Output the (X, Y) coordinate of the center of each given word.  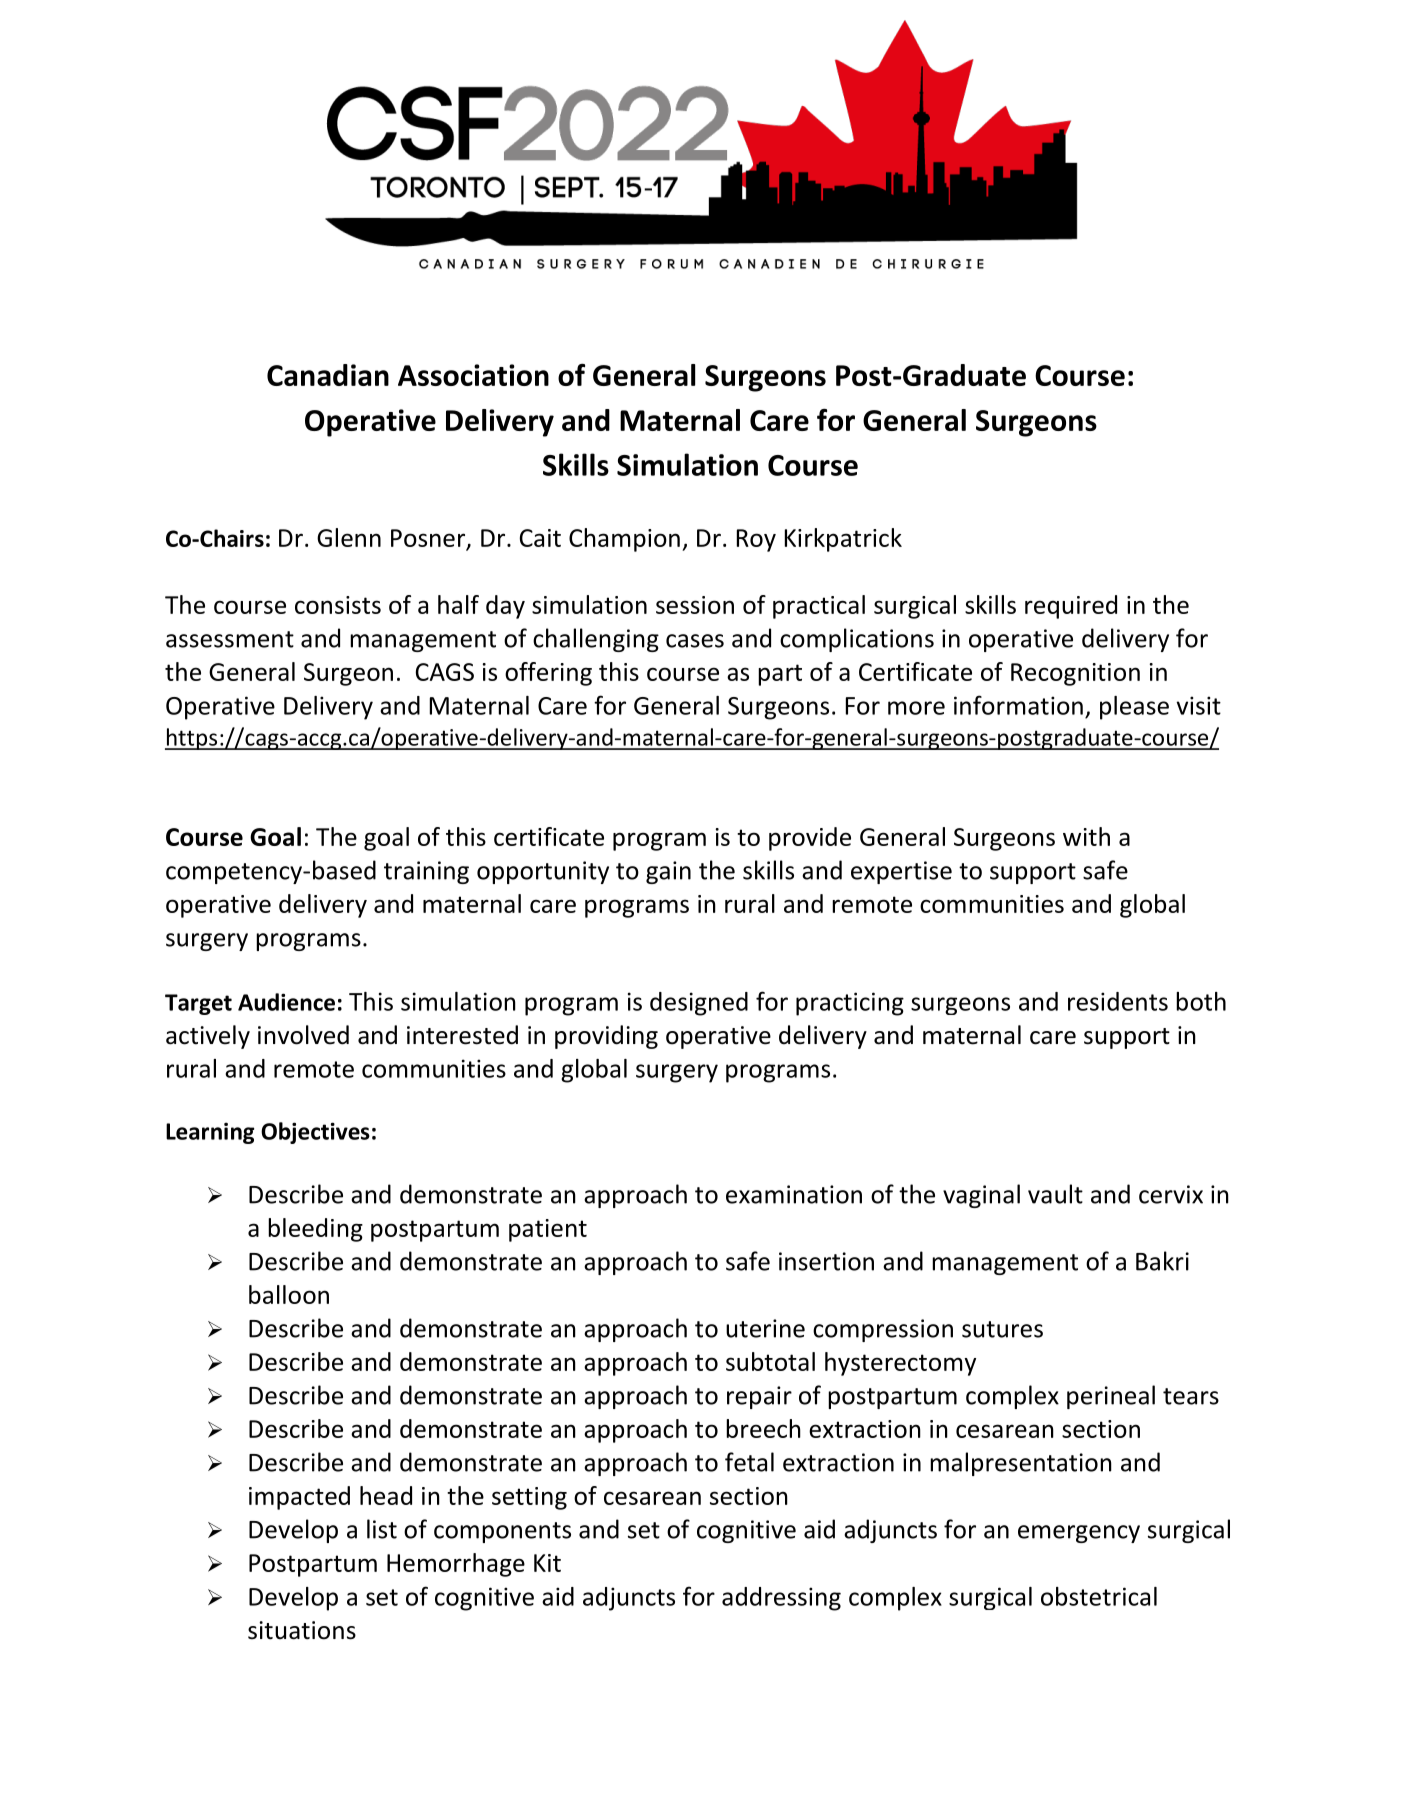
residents (1118, 1001)
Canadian (328, 375)
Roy (756, 540)
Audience (286, 1002)
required (1071, 607)
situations (302, 1630)
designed (699, 1004)
